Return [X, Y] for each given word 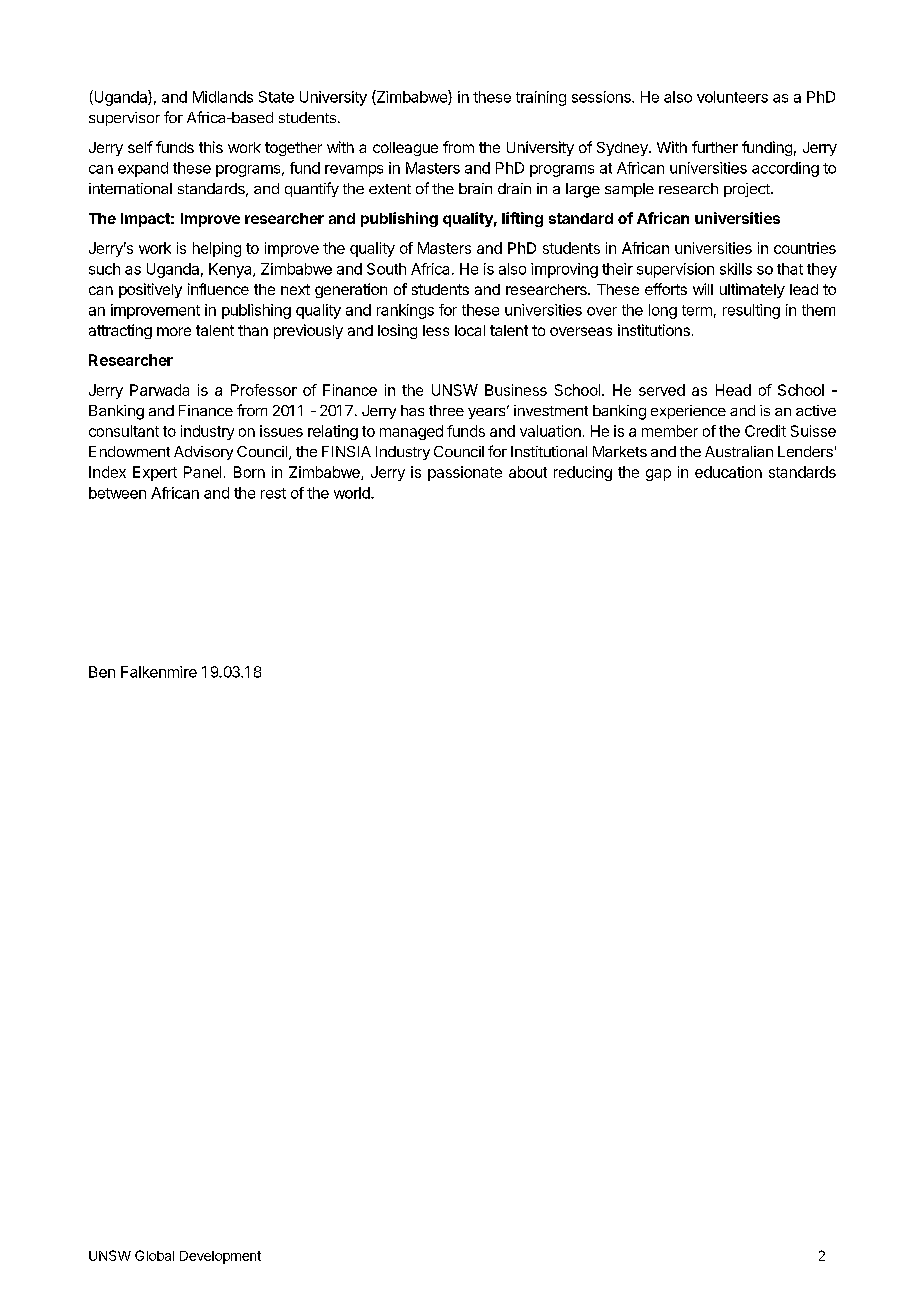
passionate [465, 473]
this [211, 147]
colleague [405, 149]
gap [658, 475]
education [728, 472]
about [528, 472]
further [715, 147]
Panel [202, 472]
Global [154, 1255]
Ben [102, 672]
